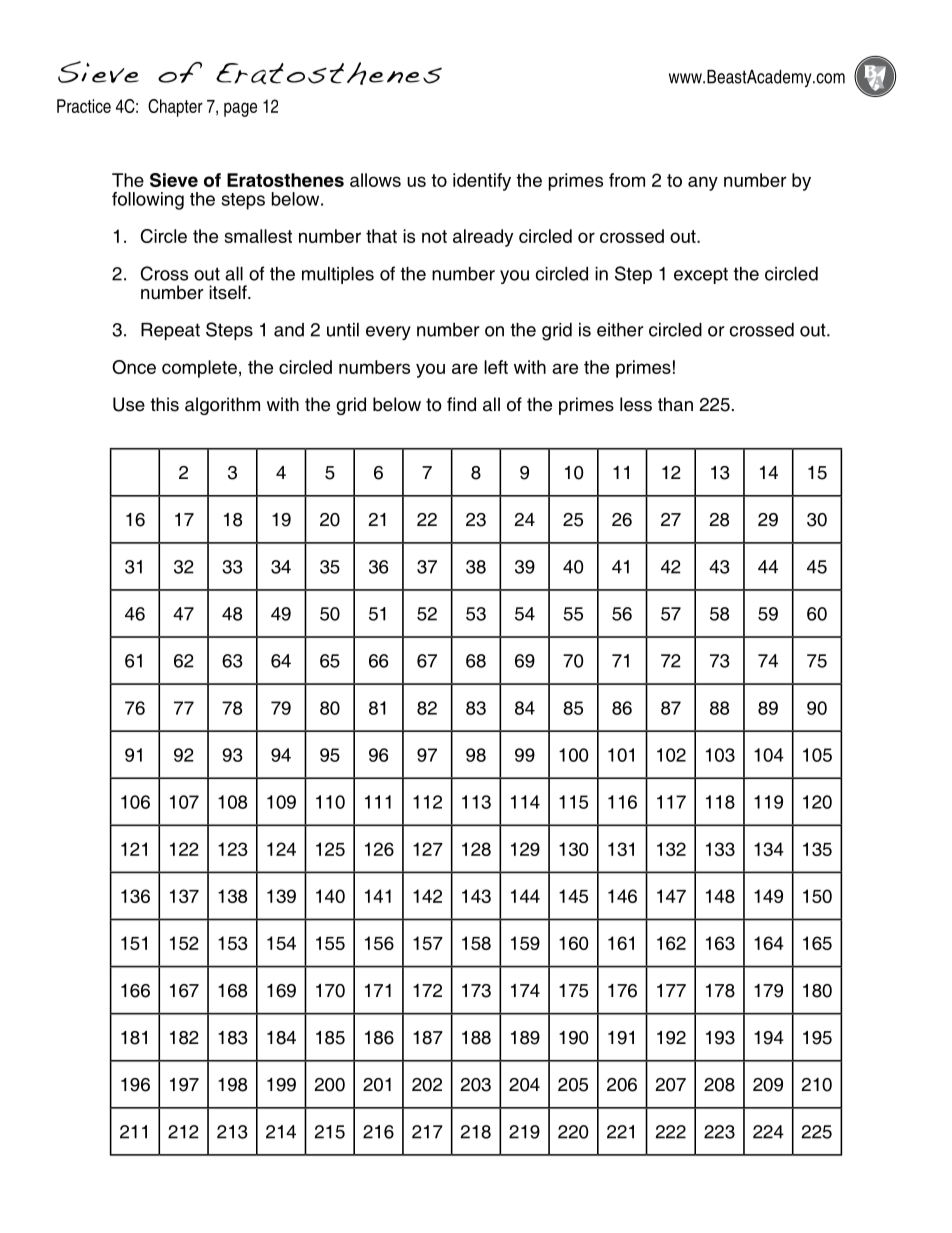  I want to click on page, so click(240, 109).
